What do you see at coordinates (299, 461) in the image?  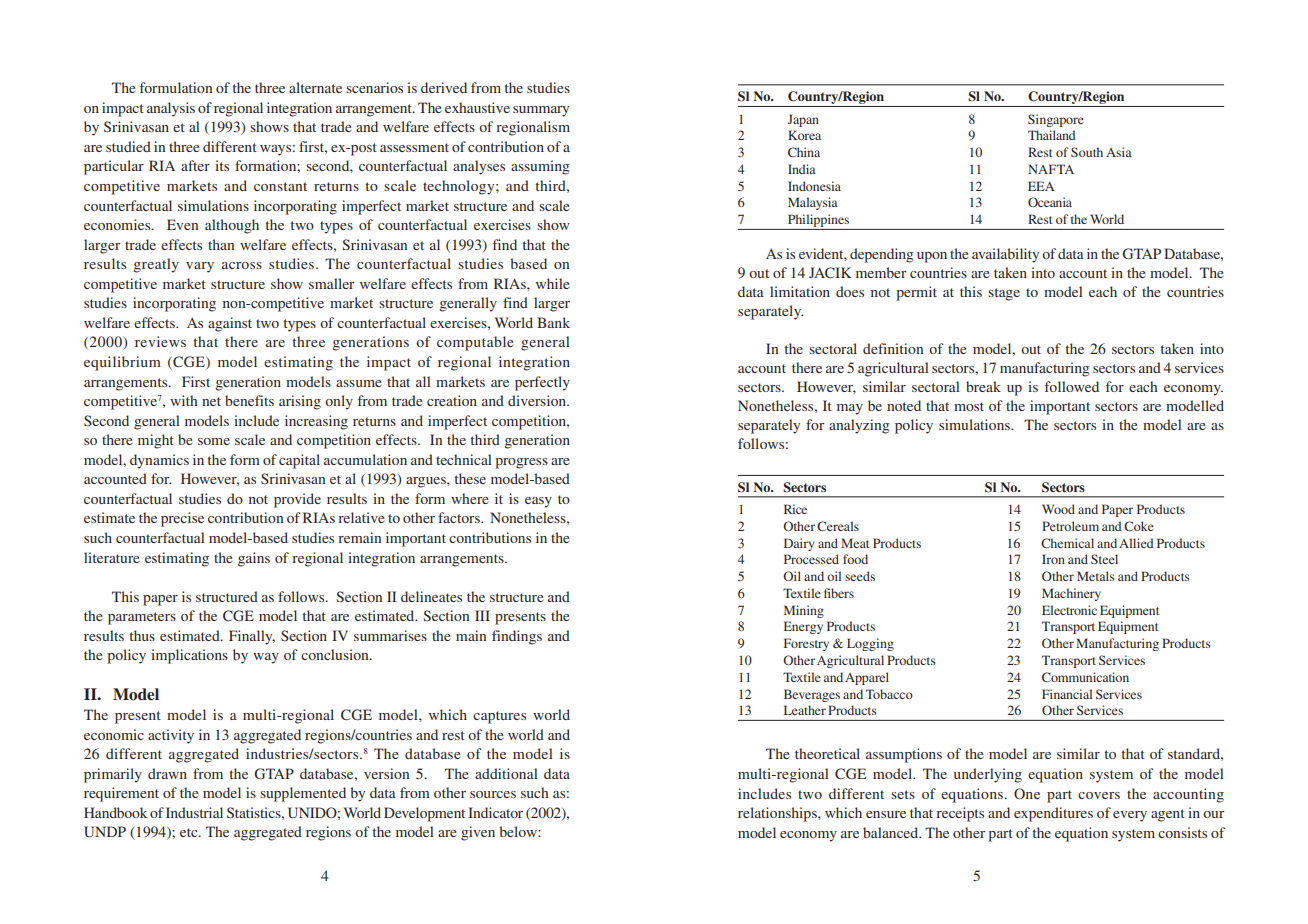 I see `capital` at bounding box center [299, 461].
